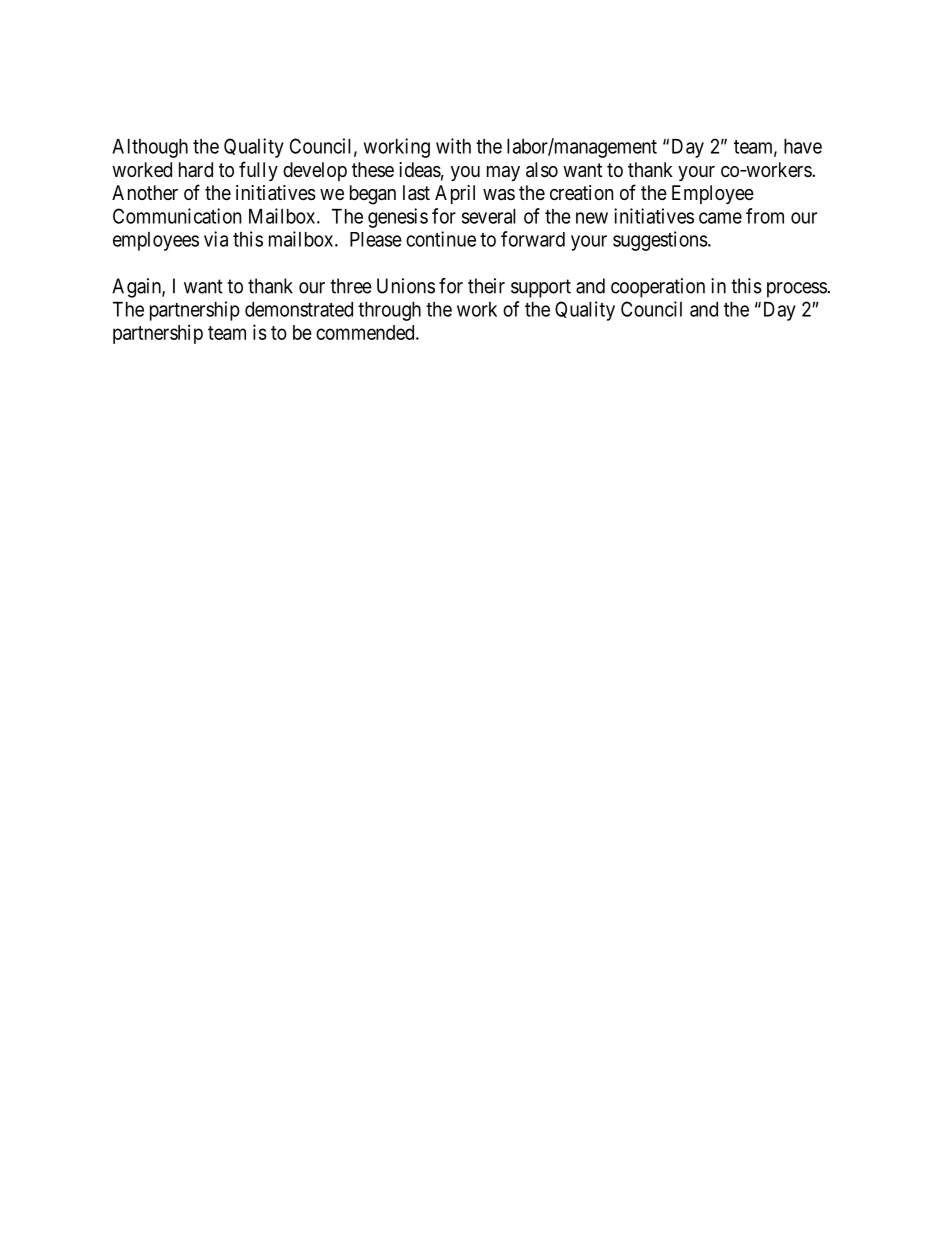 This screenshot has height=1233, width=952. I want to click on Although, so click(150, 148).
